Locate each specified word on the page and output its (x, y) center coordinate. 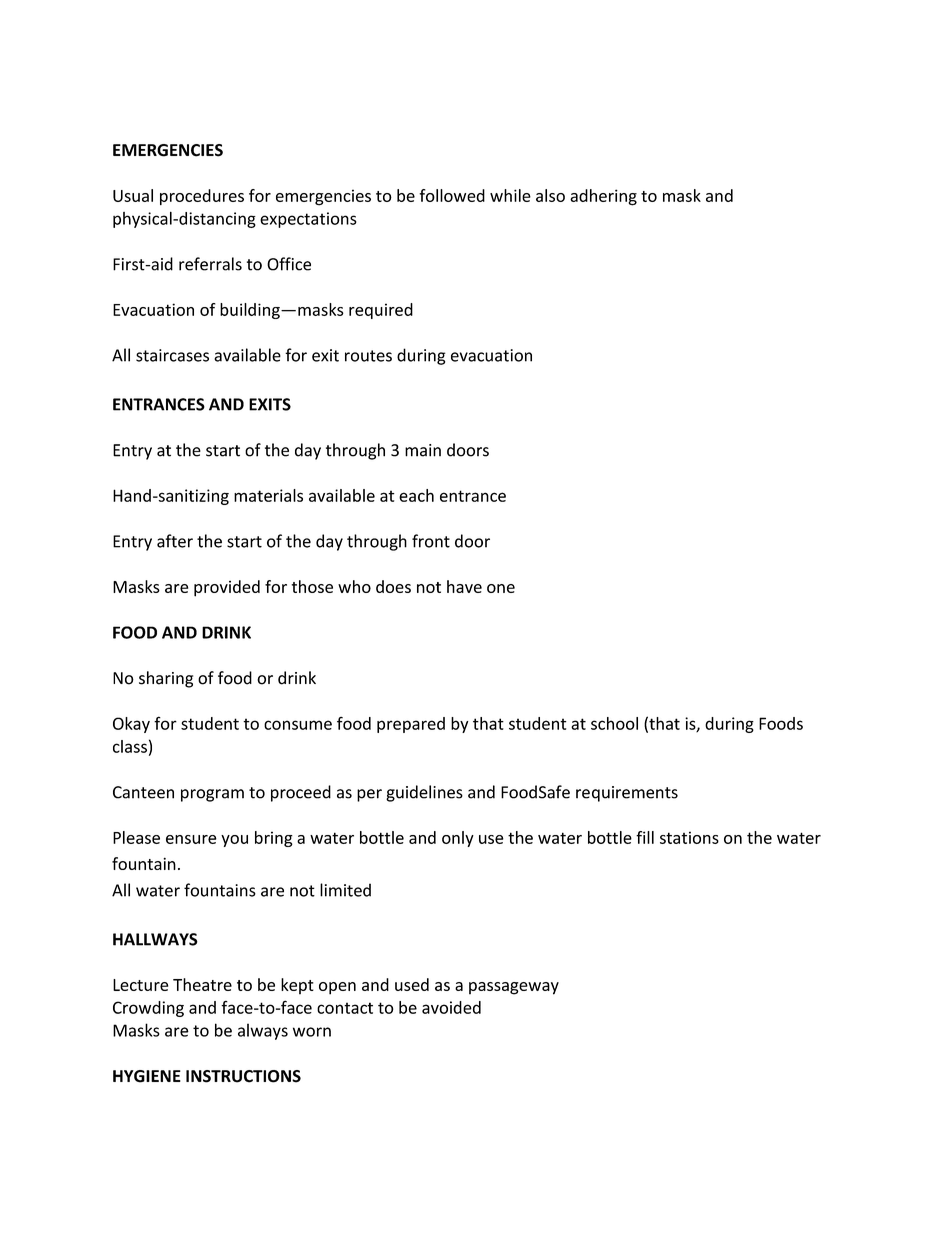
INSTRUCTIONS (243, 1076)
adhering (603, 197)
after (175, 541)
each (416, 495)
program (212, 795)
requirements (627, 794)
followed (452, 195)
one (501, 588)
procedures (202, 197)
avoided (451, 1007)
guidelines (424, 793)
